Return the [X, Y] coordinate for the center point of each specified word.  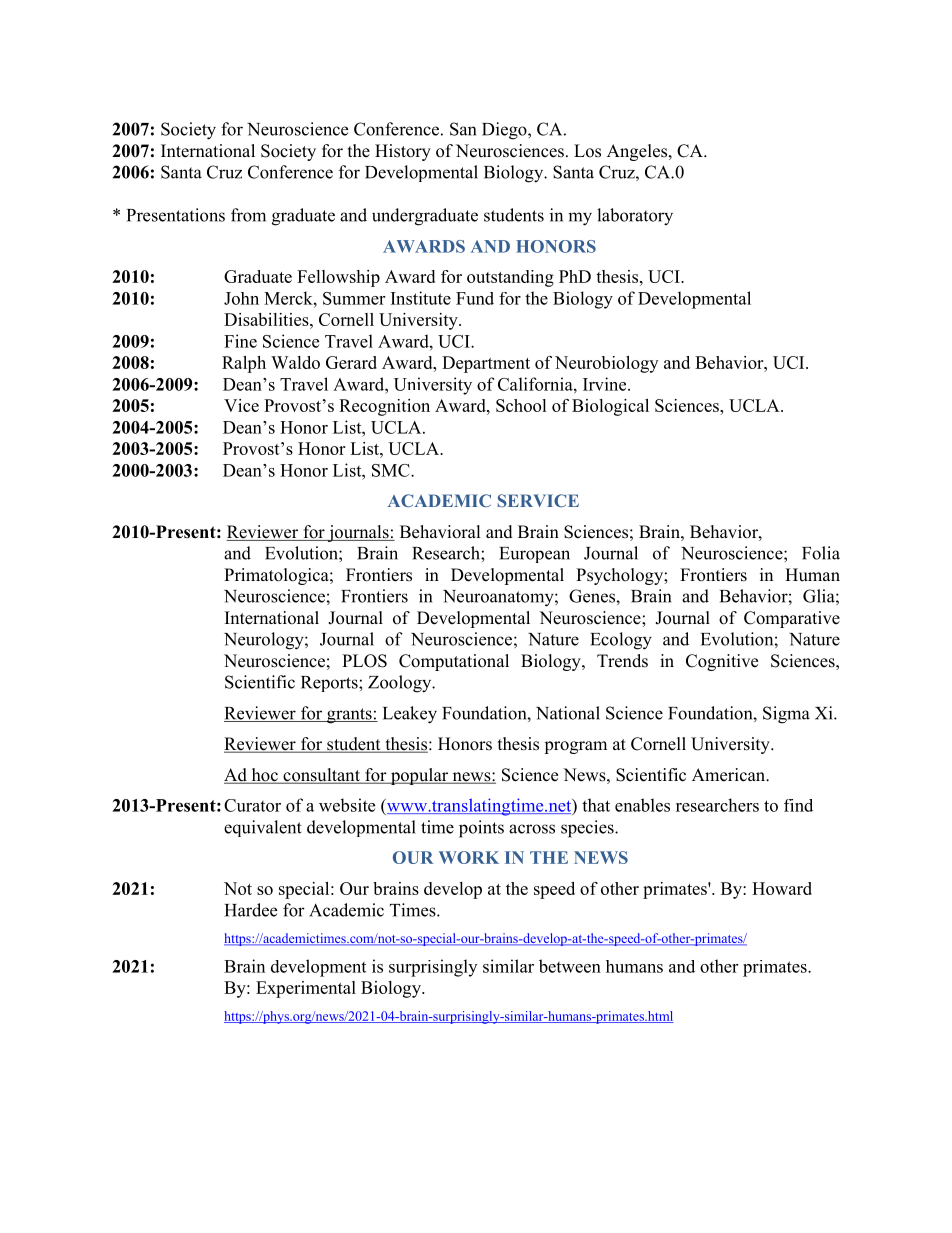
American [730, 775]
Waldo [295, 362]
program [575, 747]
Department [486, 364]
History [403, 152]
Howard [782, 888]
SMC [392, 470]
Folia [821, 553]
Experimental [306, 989]
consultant [321, 776]
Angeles [637, 152]
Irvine [606, 384]
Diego [505, 131]
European [534, 555]
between [570, 966]
